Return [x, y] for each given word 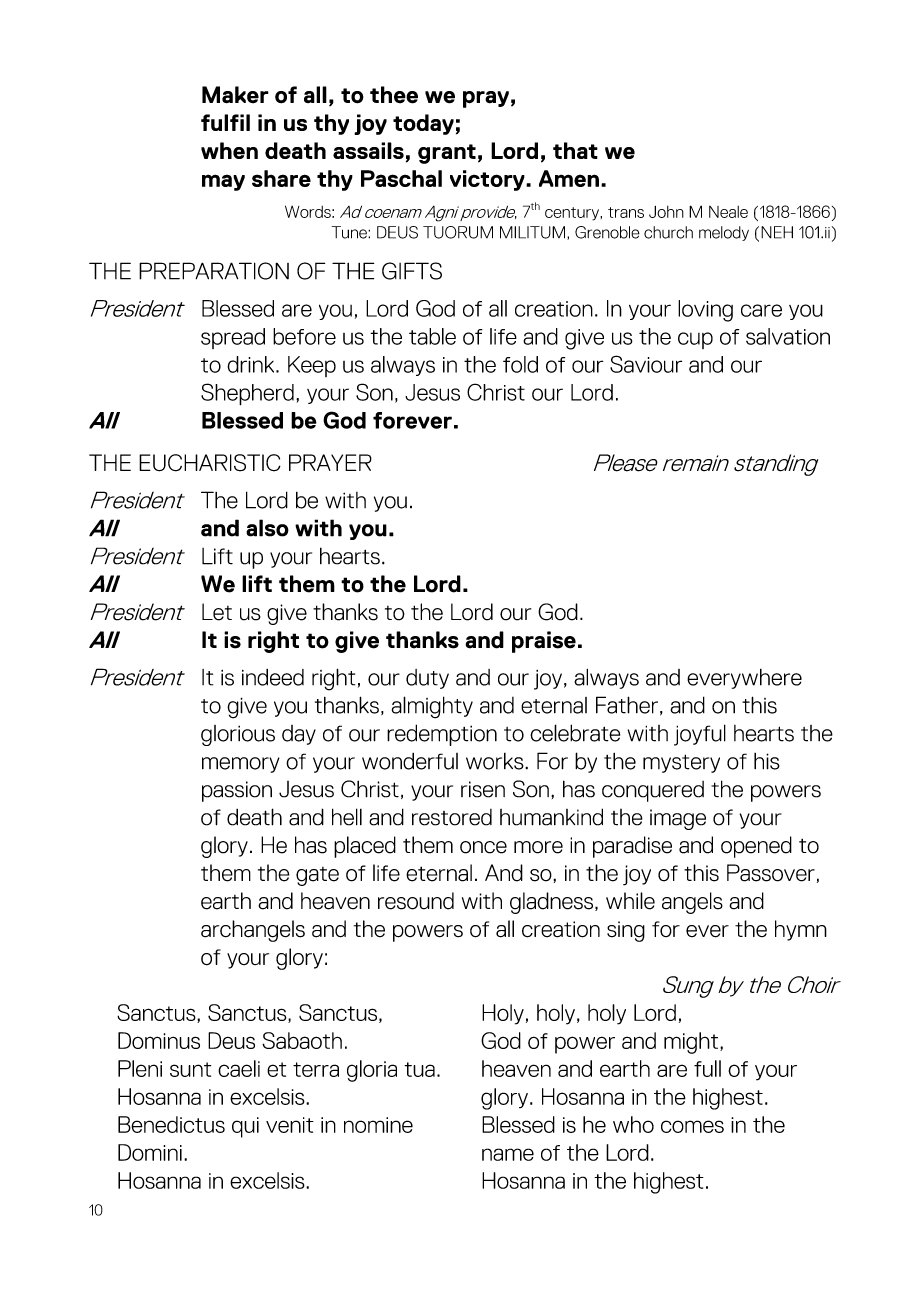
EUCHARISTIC [210, 463]
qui [245, 1127]
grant [447, 154]
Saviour [646, 364]
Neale [728, 212]
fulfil [225, 122]
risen [483, 789]
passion [237, 791]
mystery [681, 764]
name [508, 1154]
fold [520, 364]
